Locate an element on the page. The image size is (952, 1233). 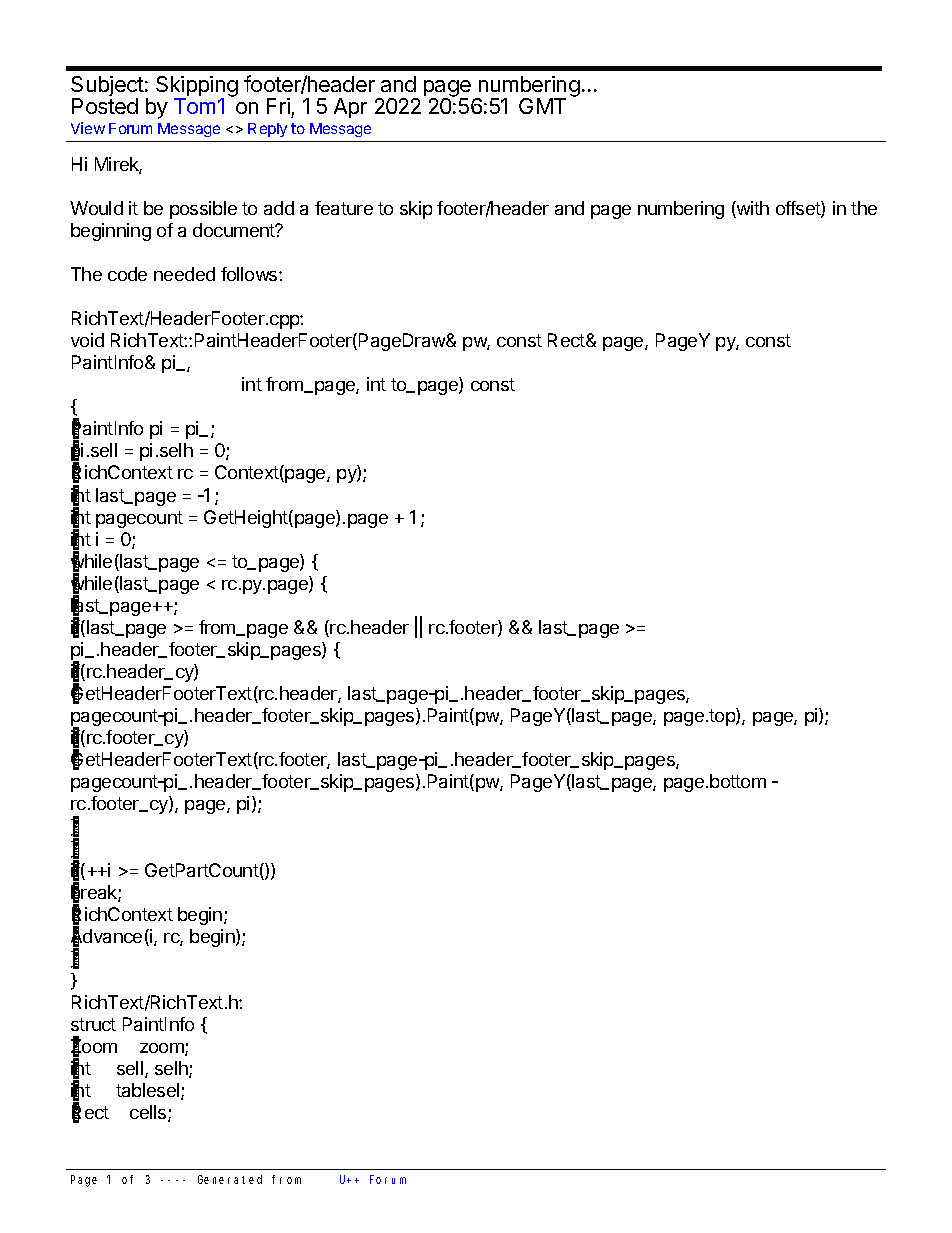
Generated is located at coordinates (230, 1179).
